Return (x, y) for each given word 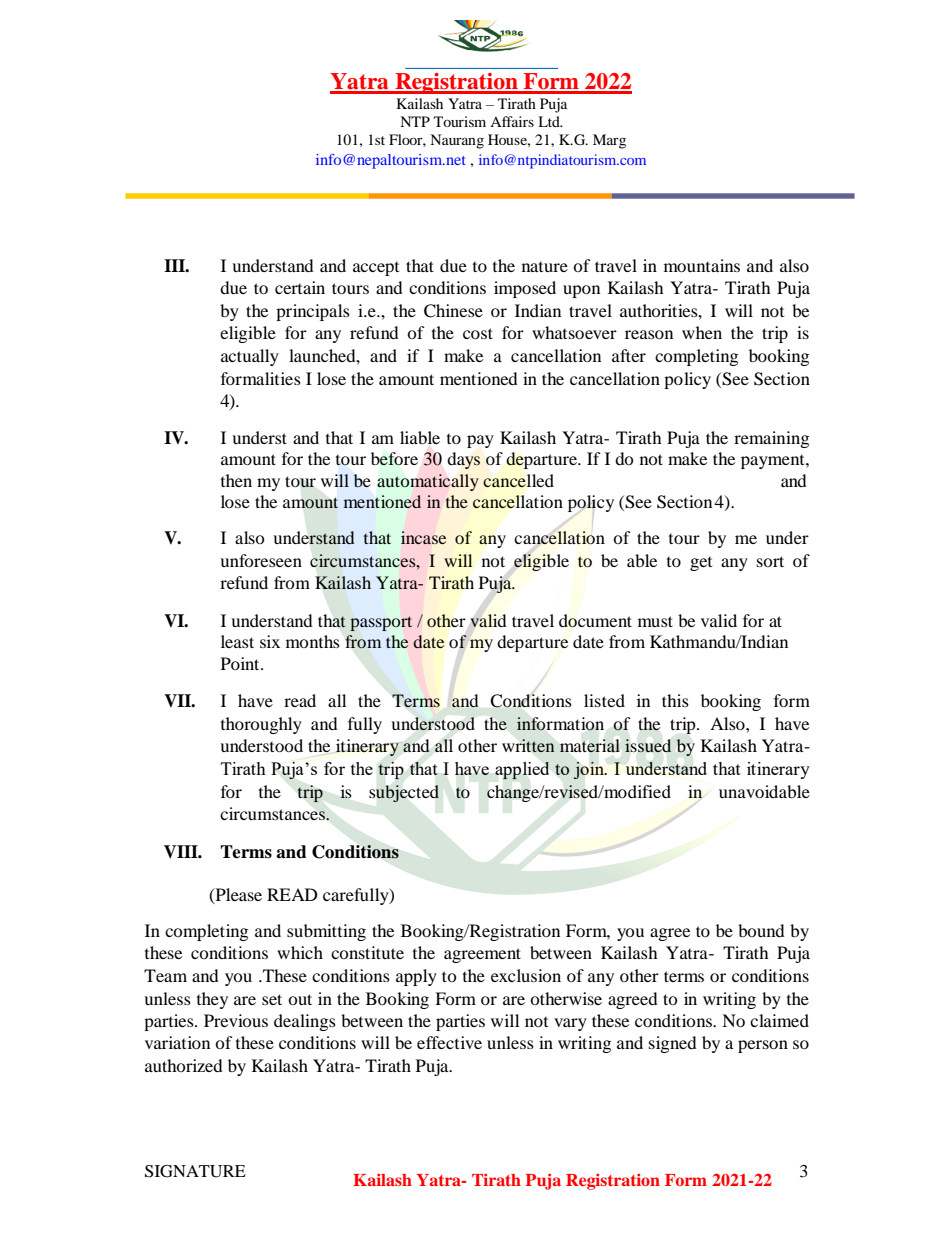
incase (423, 537)
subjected (404, 793)
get (701, 564)
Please (237, 895)
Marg (609, 141)
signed (673, 1044)
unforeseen (261, 560)
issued (648, 745)
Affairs (512, 121)
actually (250, 357)
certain (300, 287)
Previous (236, 1020)
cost (478, 333)
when (702, 332)
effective (449, 1042)
